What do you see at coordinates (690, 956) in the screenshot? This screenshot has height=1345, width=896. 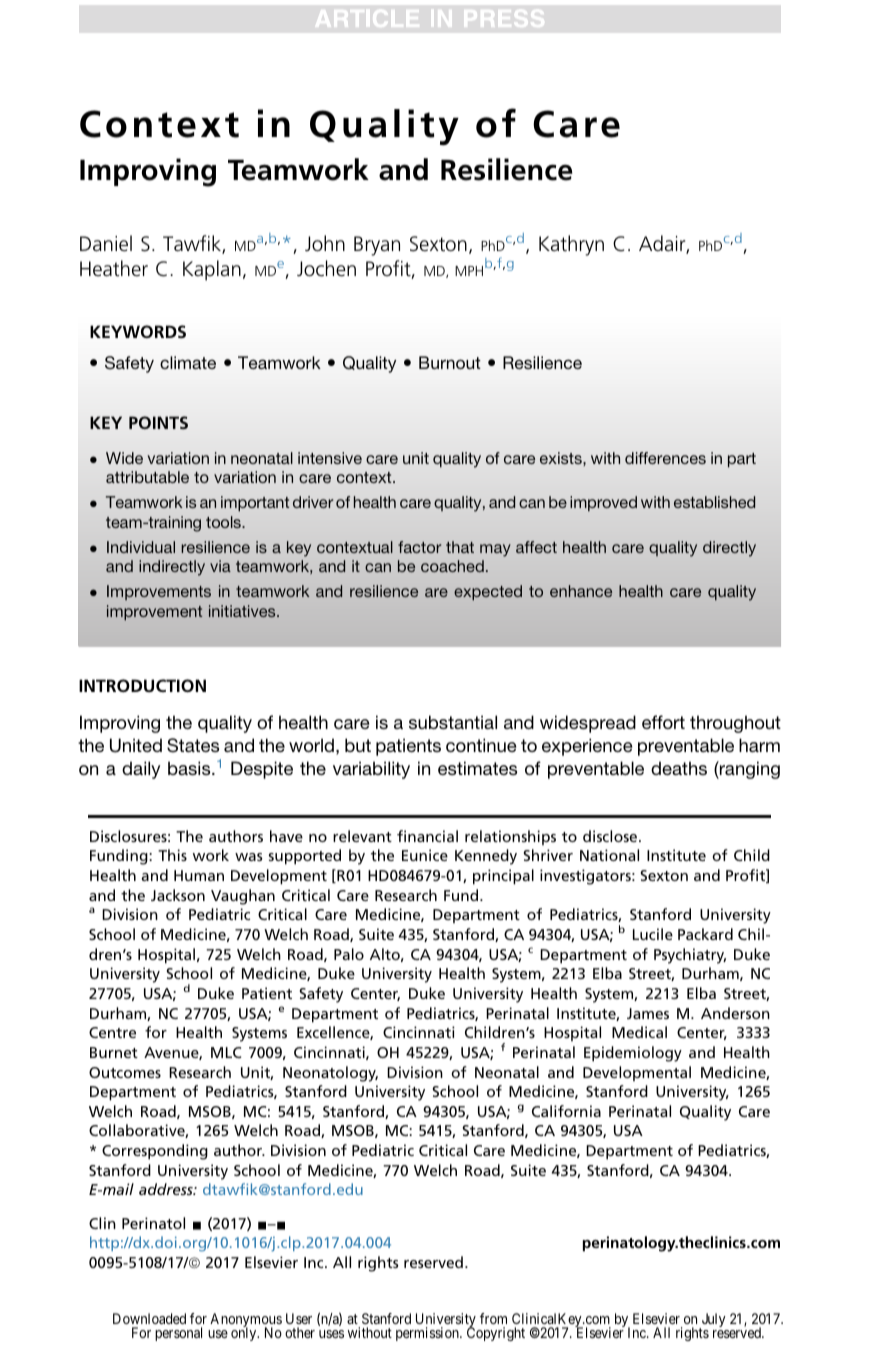 I see `Psychiatry` at bounding box center [690, 956].
